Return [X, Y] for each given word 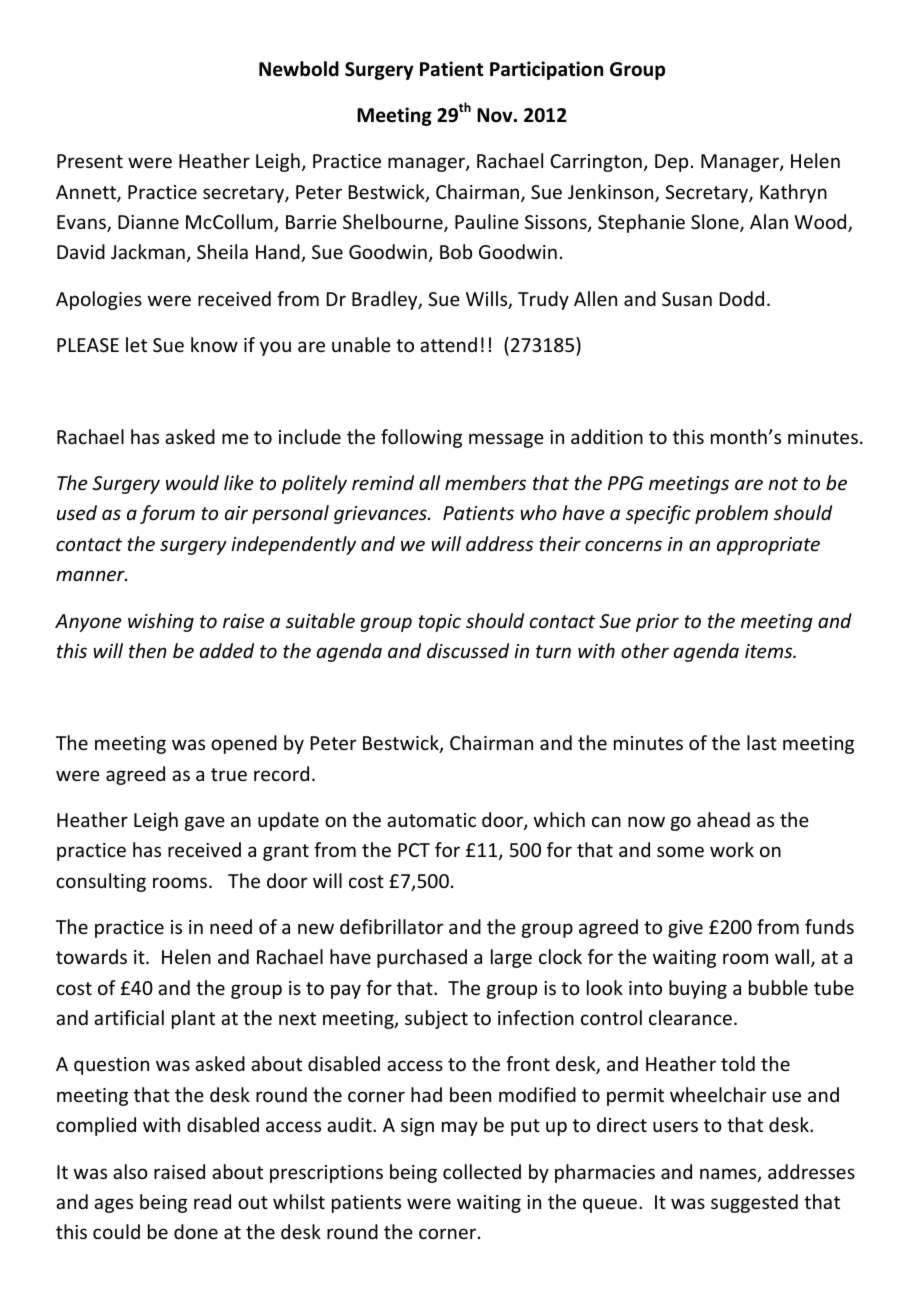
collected [482, 1171]
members [485, 482]
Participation [546, 70]
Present [90, 161]
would [192, 482]
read [212, 1201]
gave [205, 823]
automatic [431, 820]
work [732, 849]
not [783, 483]
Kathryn [793, 193]
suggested [754, 1203]
